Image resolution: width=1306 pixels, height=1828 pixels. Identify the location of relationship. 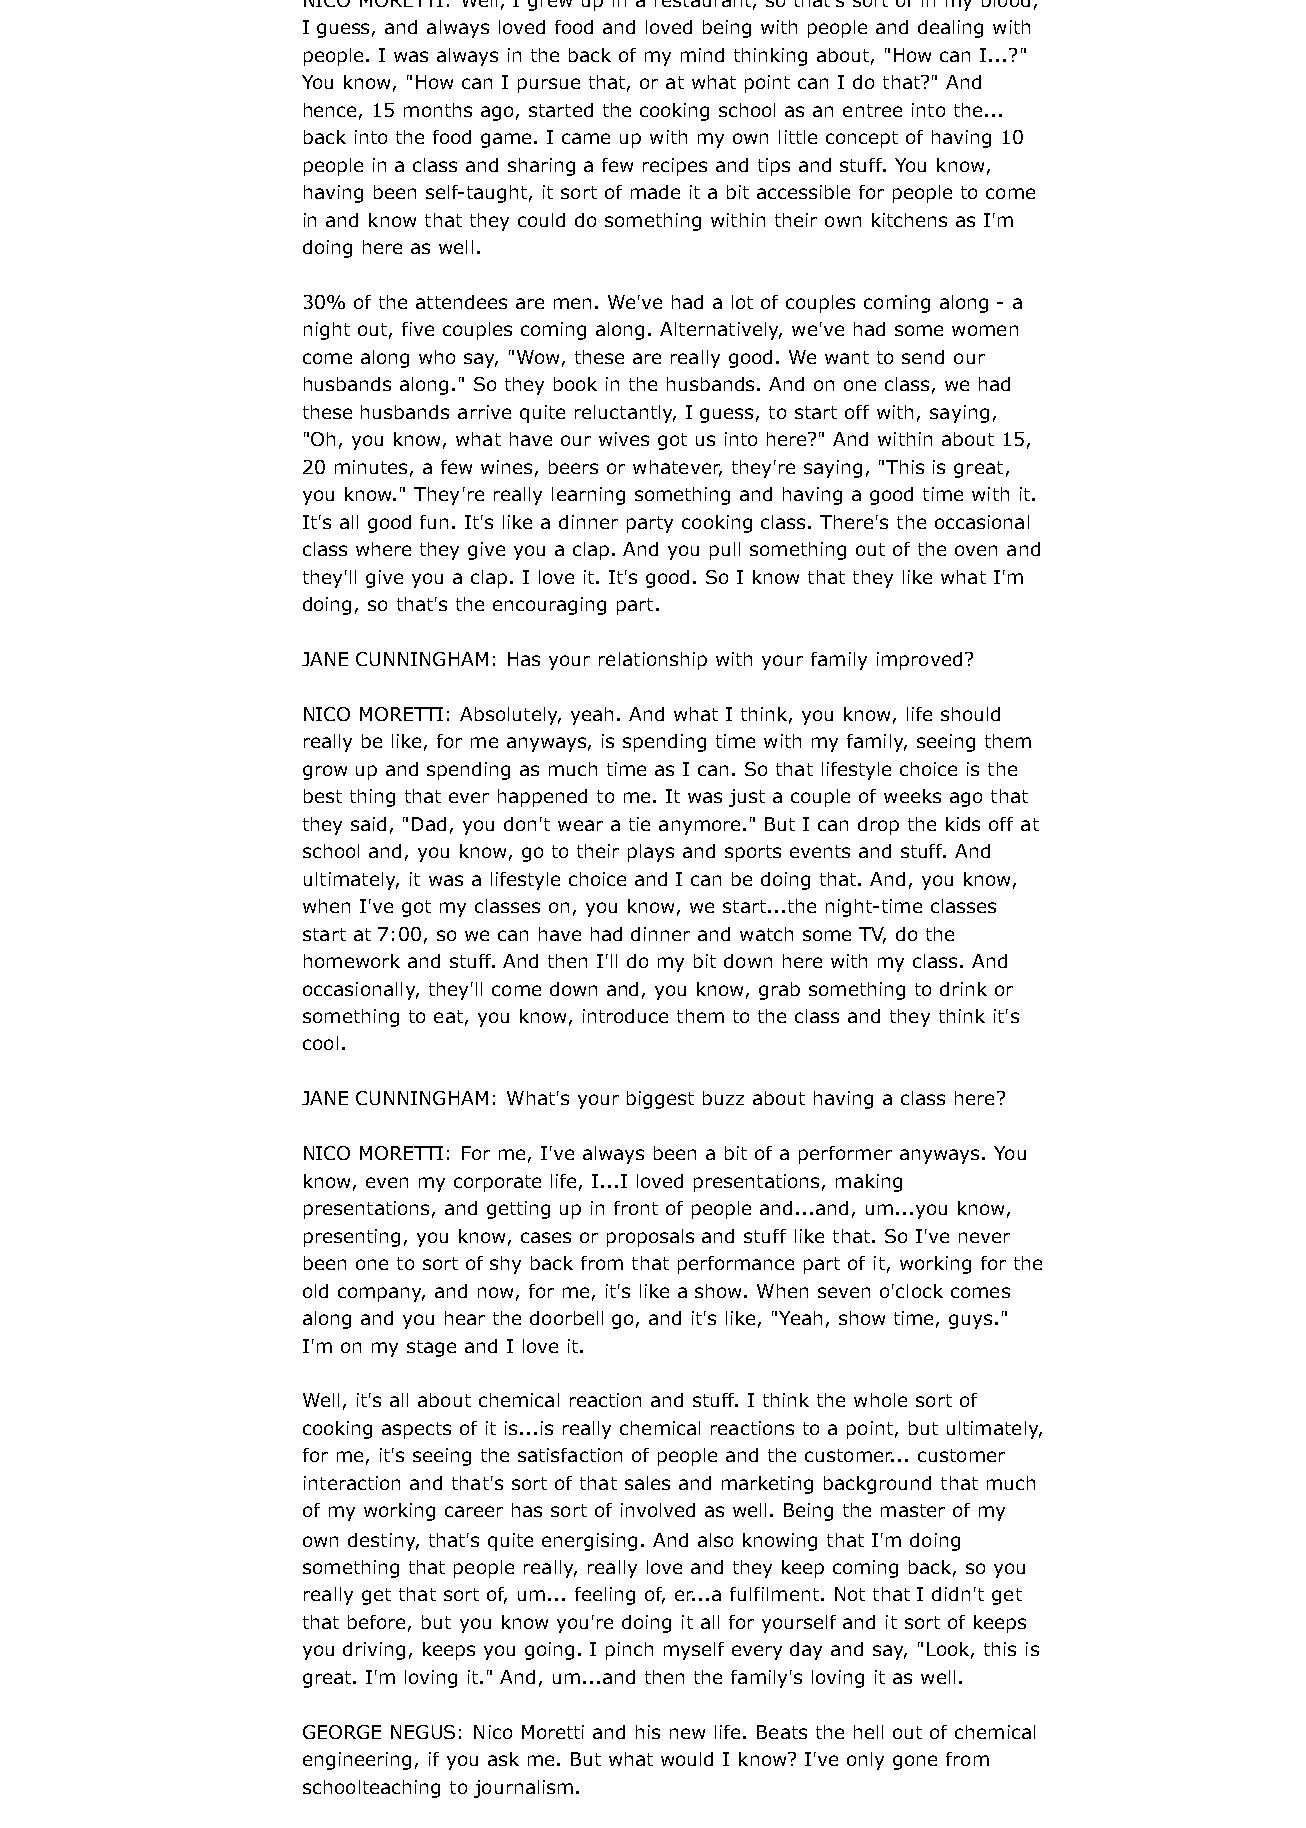
(653, 661).
